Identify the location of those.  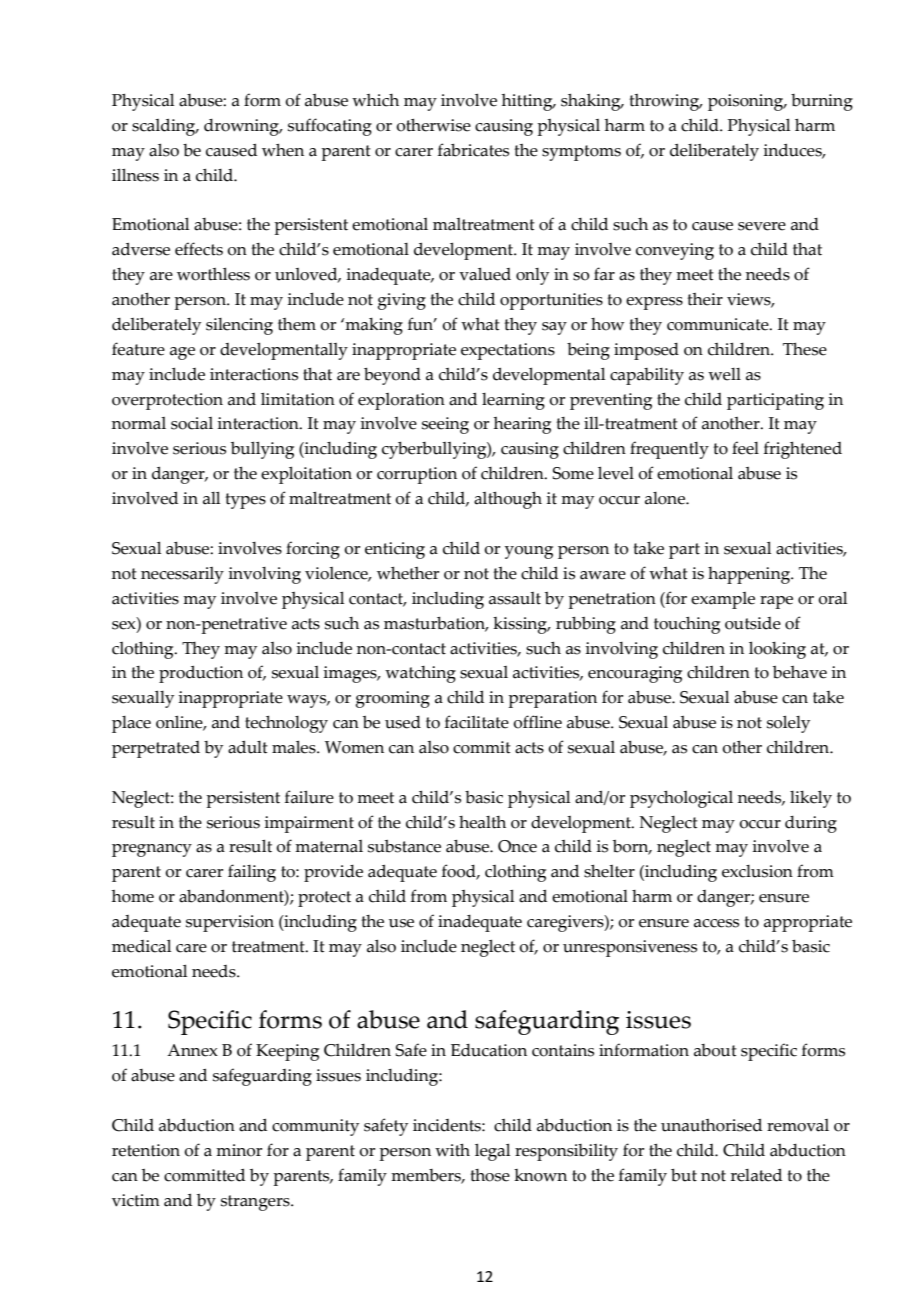
(490, 1175).
